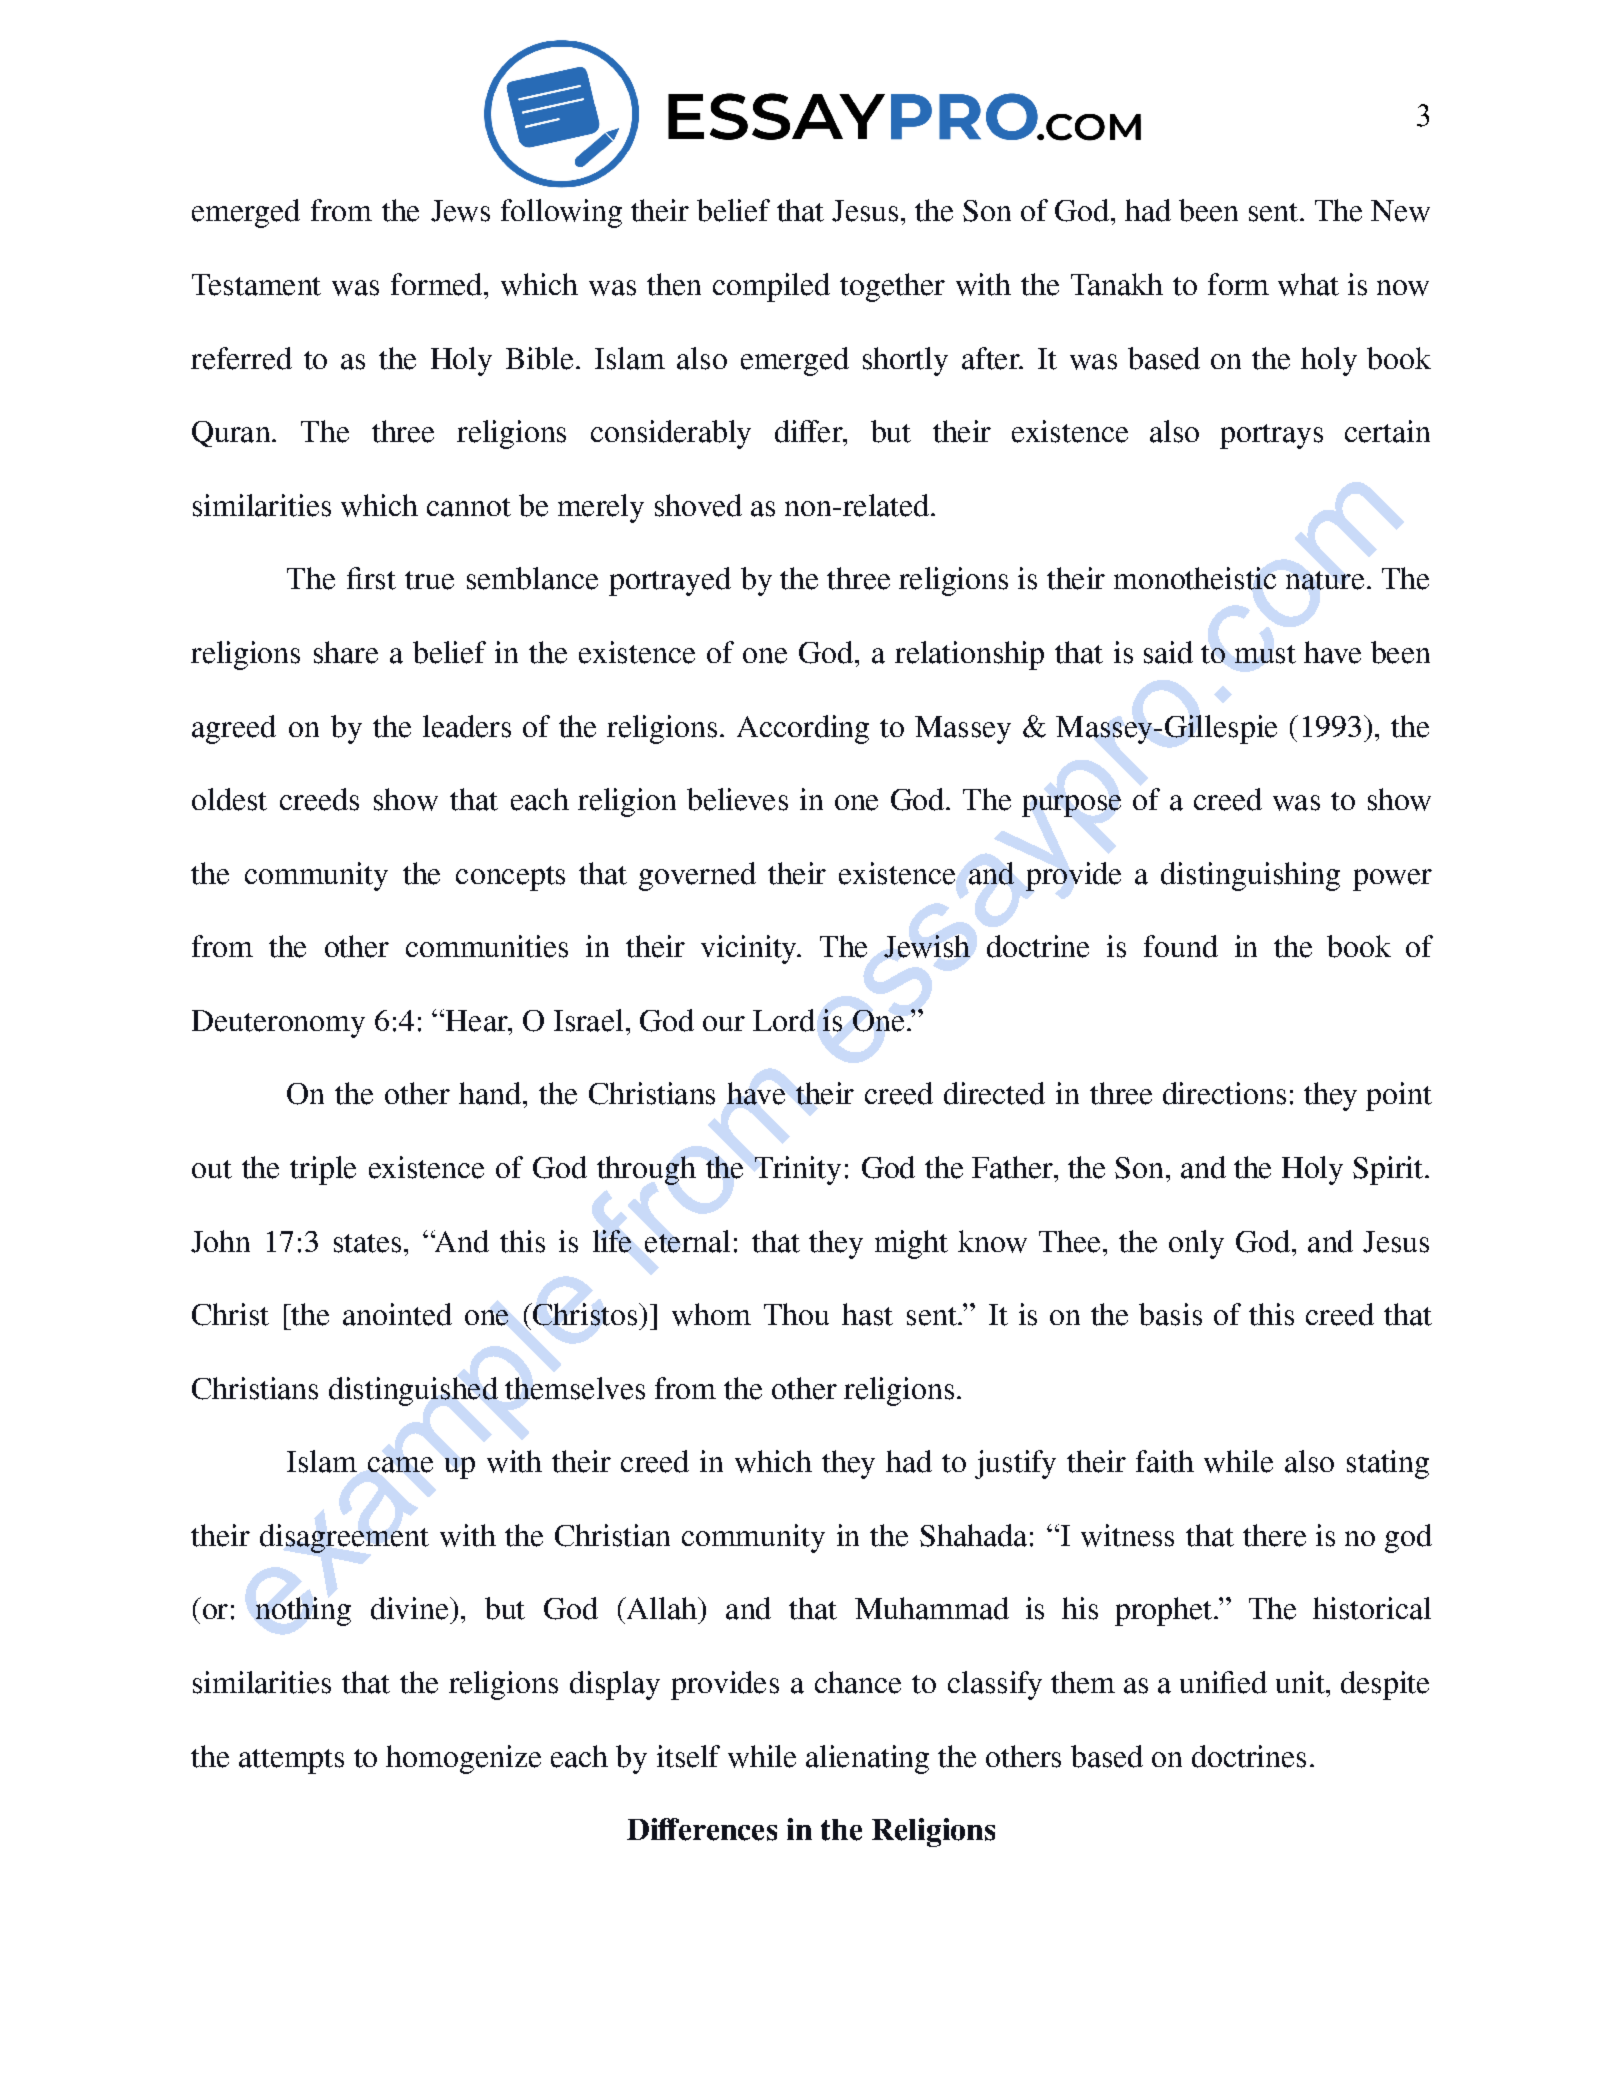 This screenshot has height=2100, width=1623. What do you see at coordinates (771, 287) in the screenshot?
I see `compiled` at bounding box center [771, 287].
